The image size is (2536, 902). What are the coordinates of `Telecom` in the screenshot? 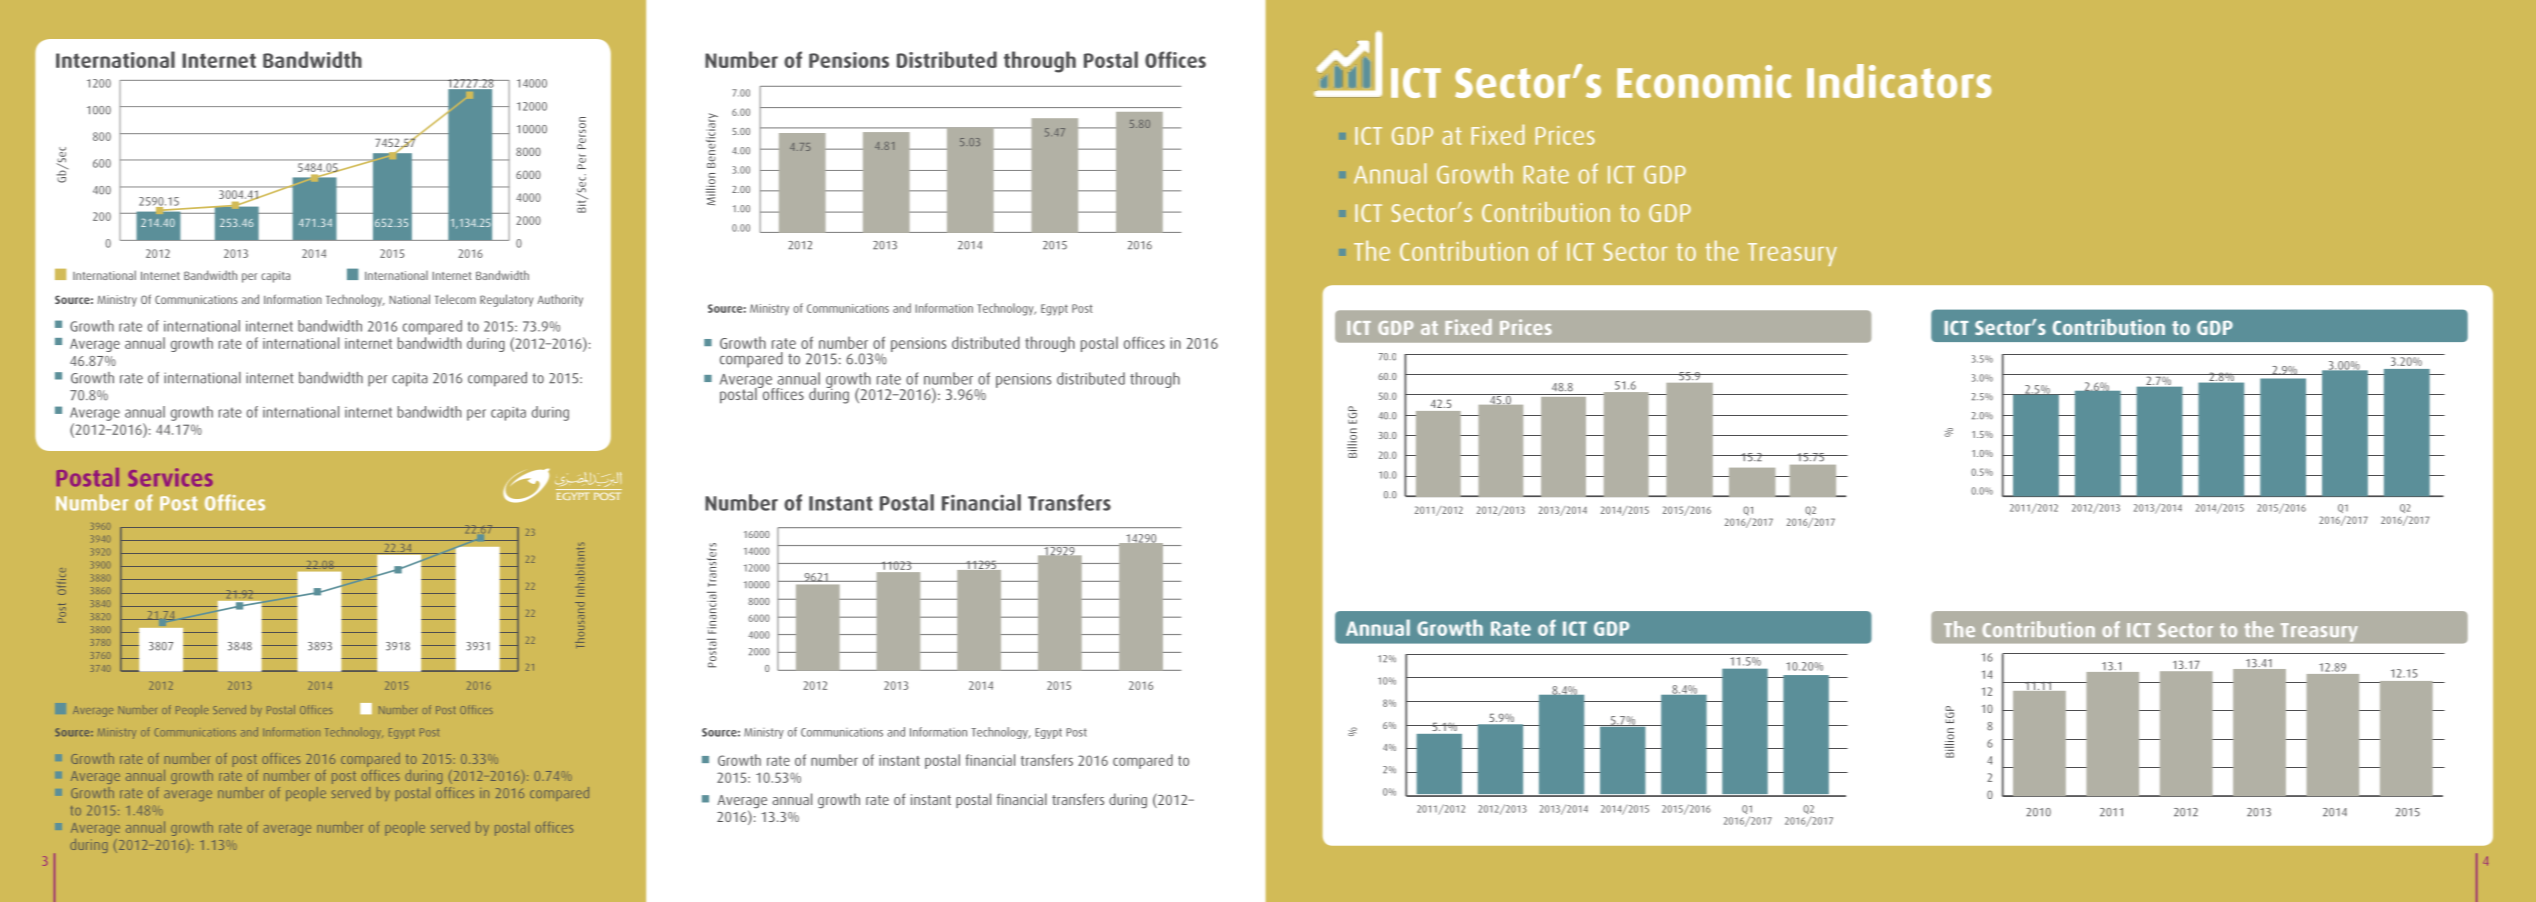 It's located at (455, 299).
